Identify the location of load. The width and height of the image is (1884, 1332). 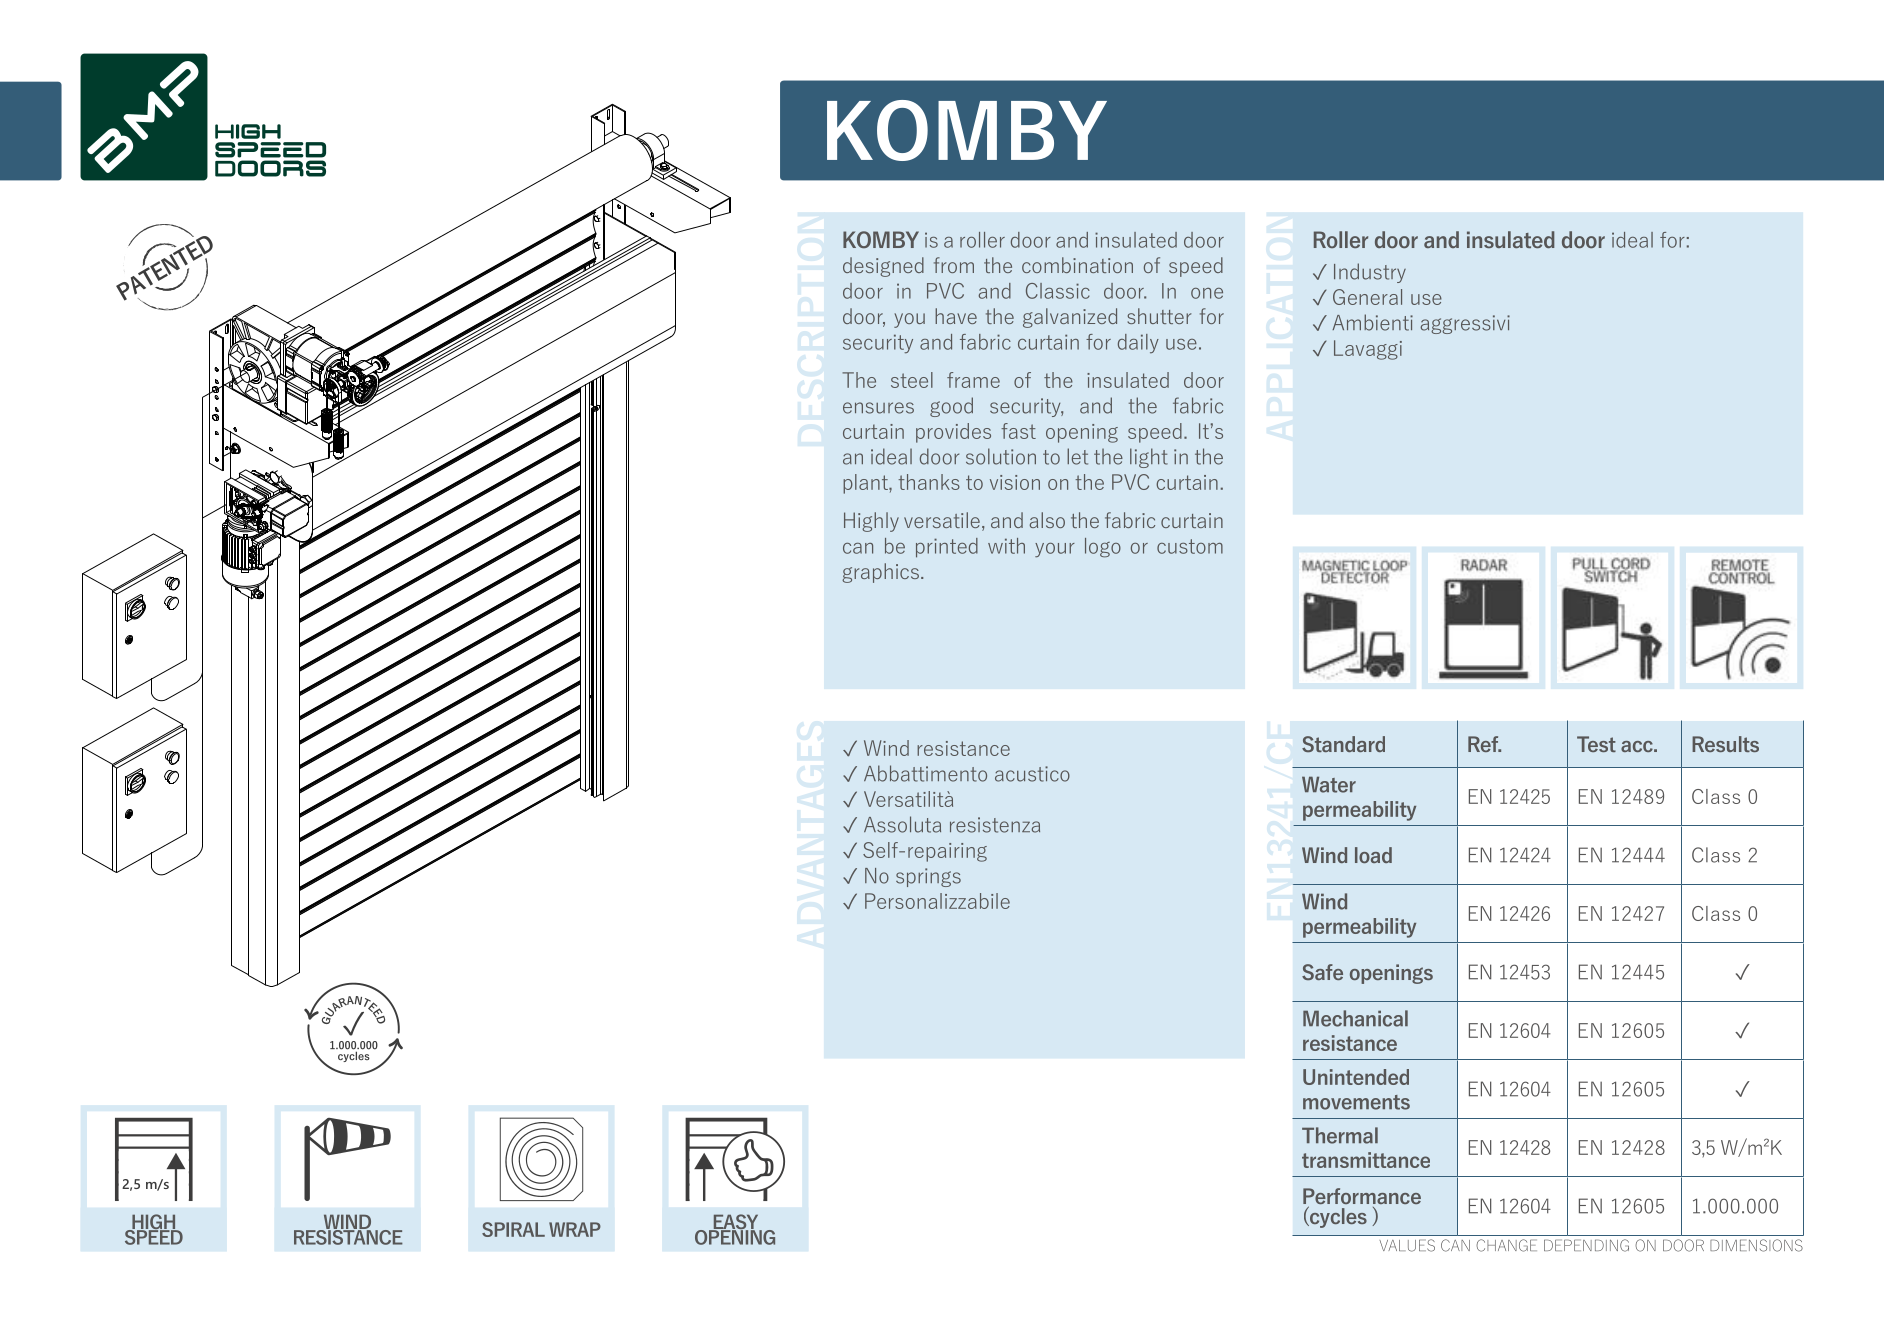
(1373, 855).
